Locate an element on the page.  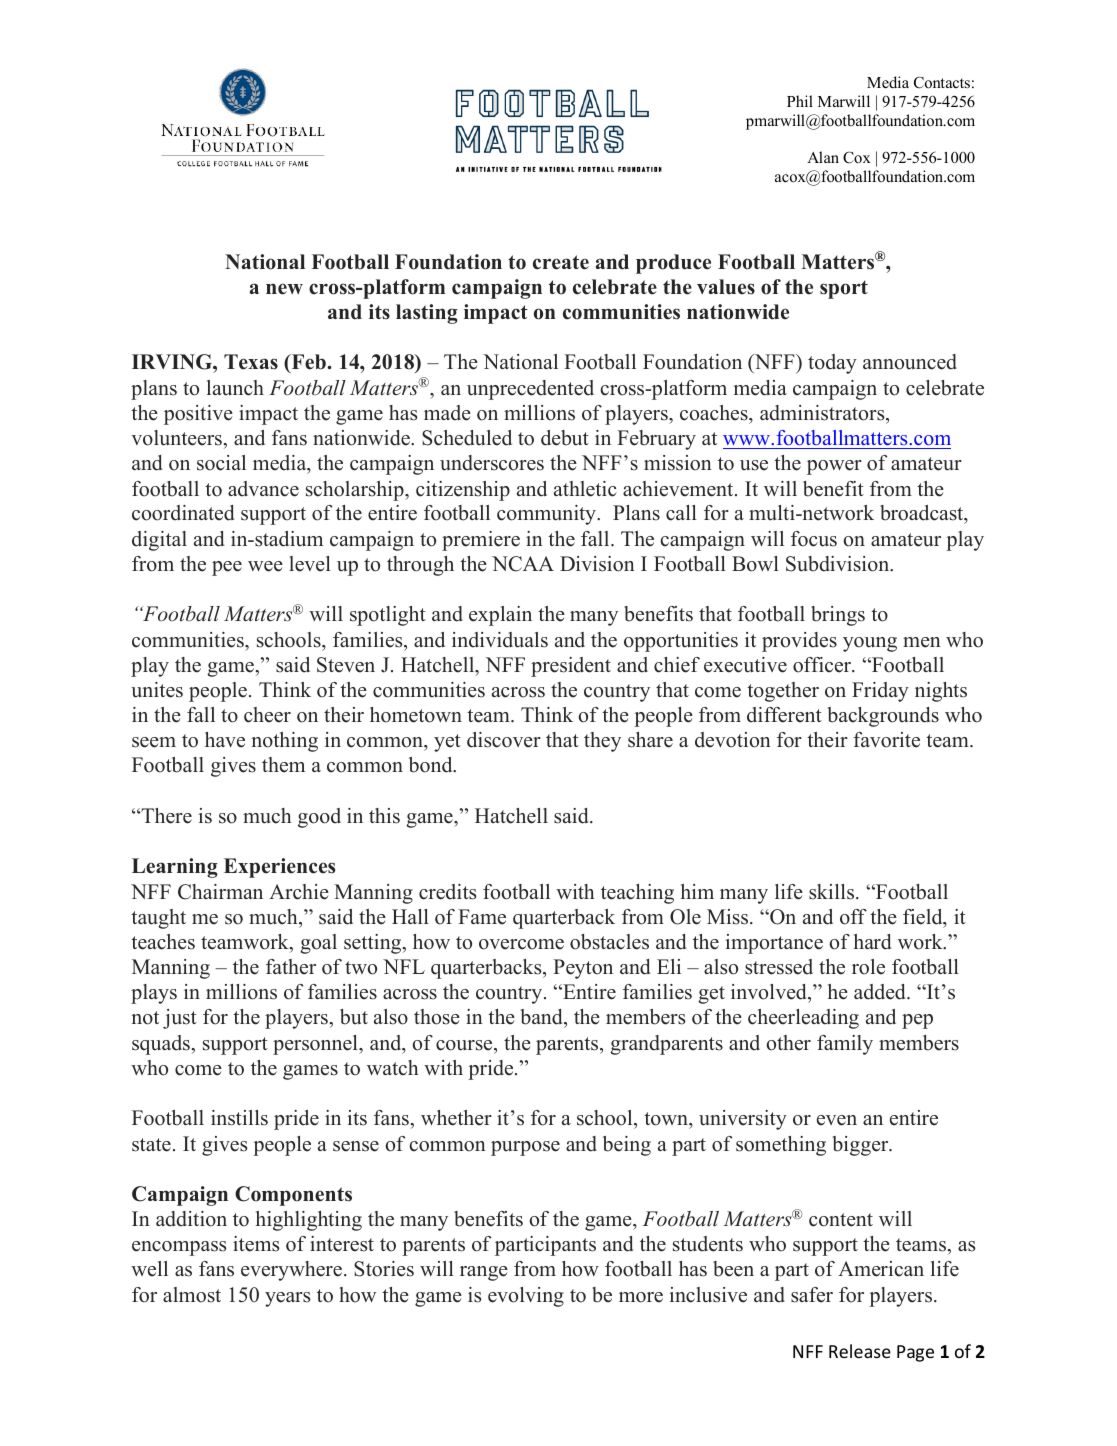
new is located at coordinates (284, 289).
